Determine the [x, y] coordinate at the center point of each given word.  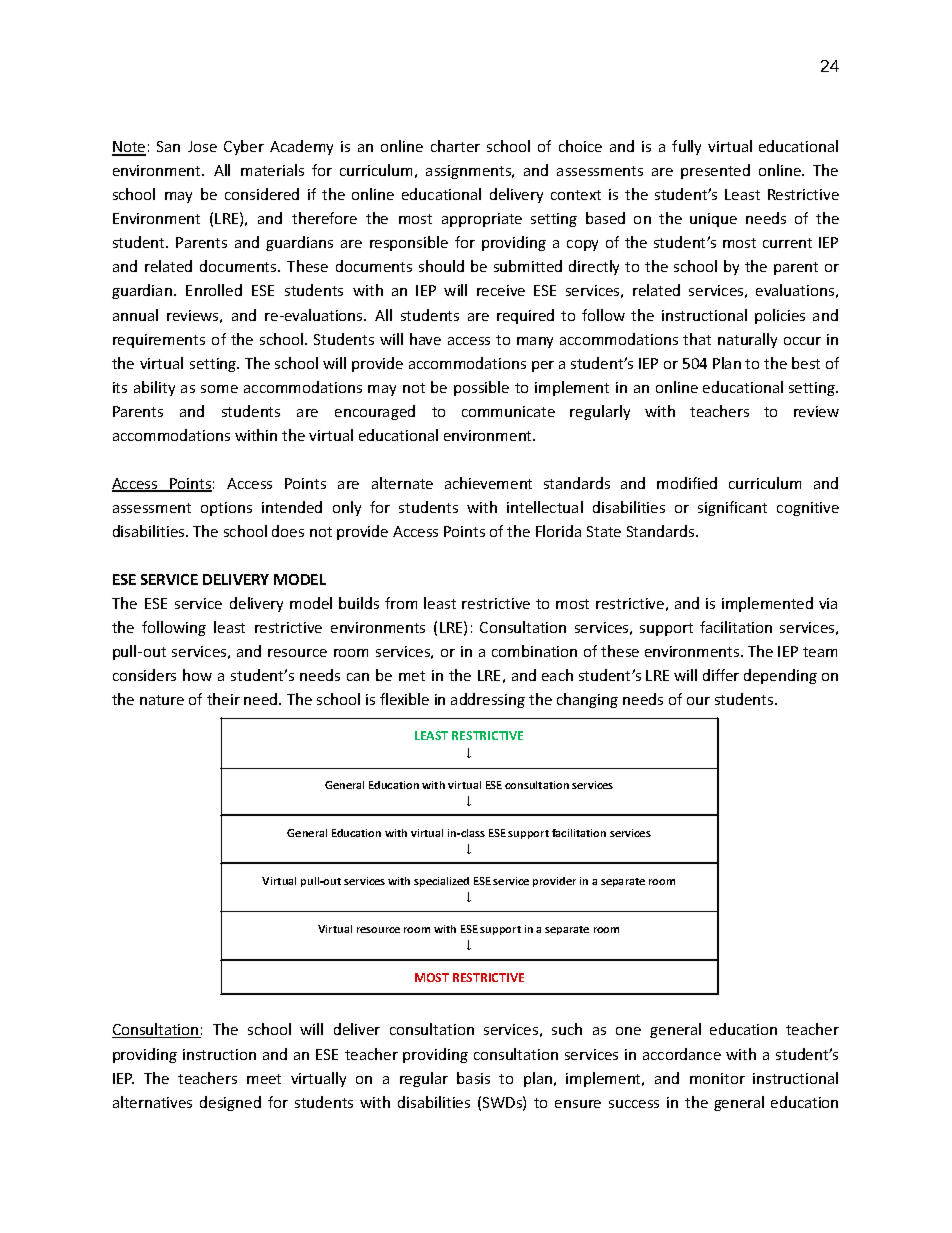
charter [455, 146]
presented [715, 171]
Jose [202, 146]
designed [230, 1103]
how [197, 675]
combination [534, 651]
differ [721, 675]
